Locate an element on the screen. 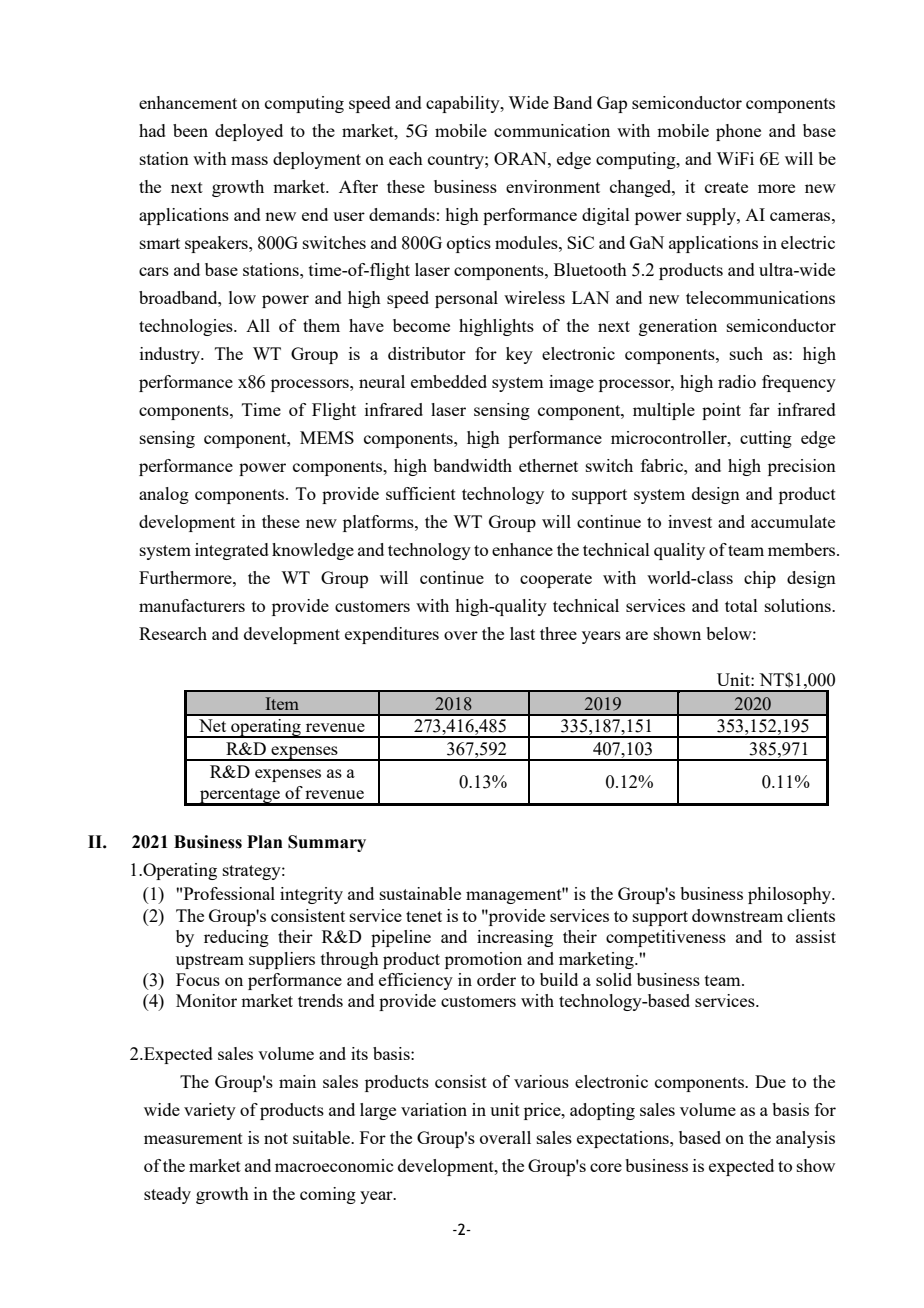  phone is located at coordinates (738, 132).
